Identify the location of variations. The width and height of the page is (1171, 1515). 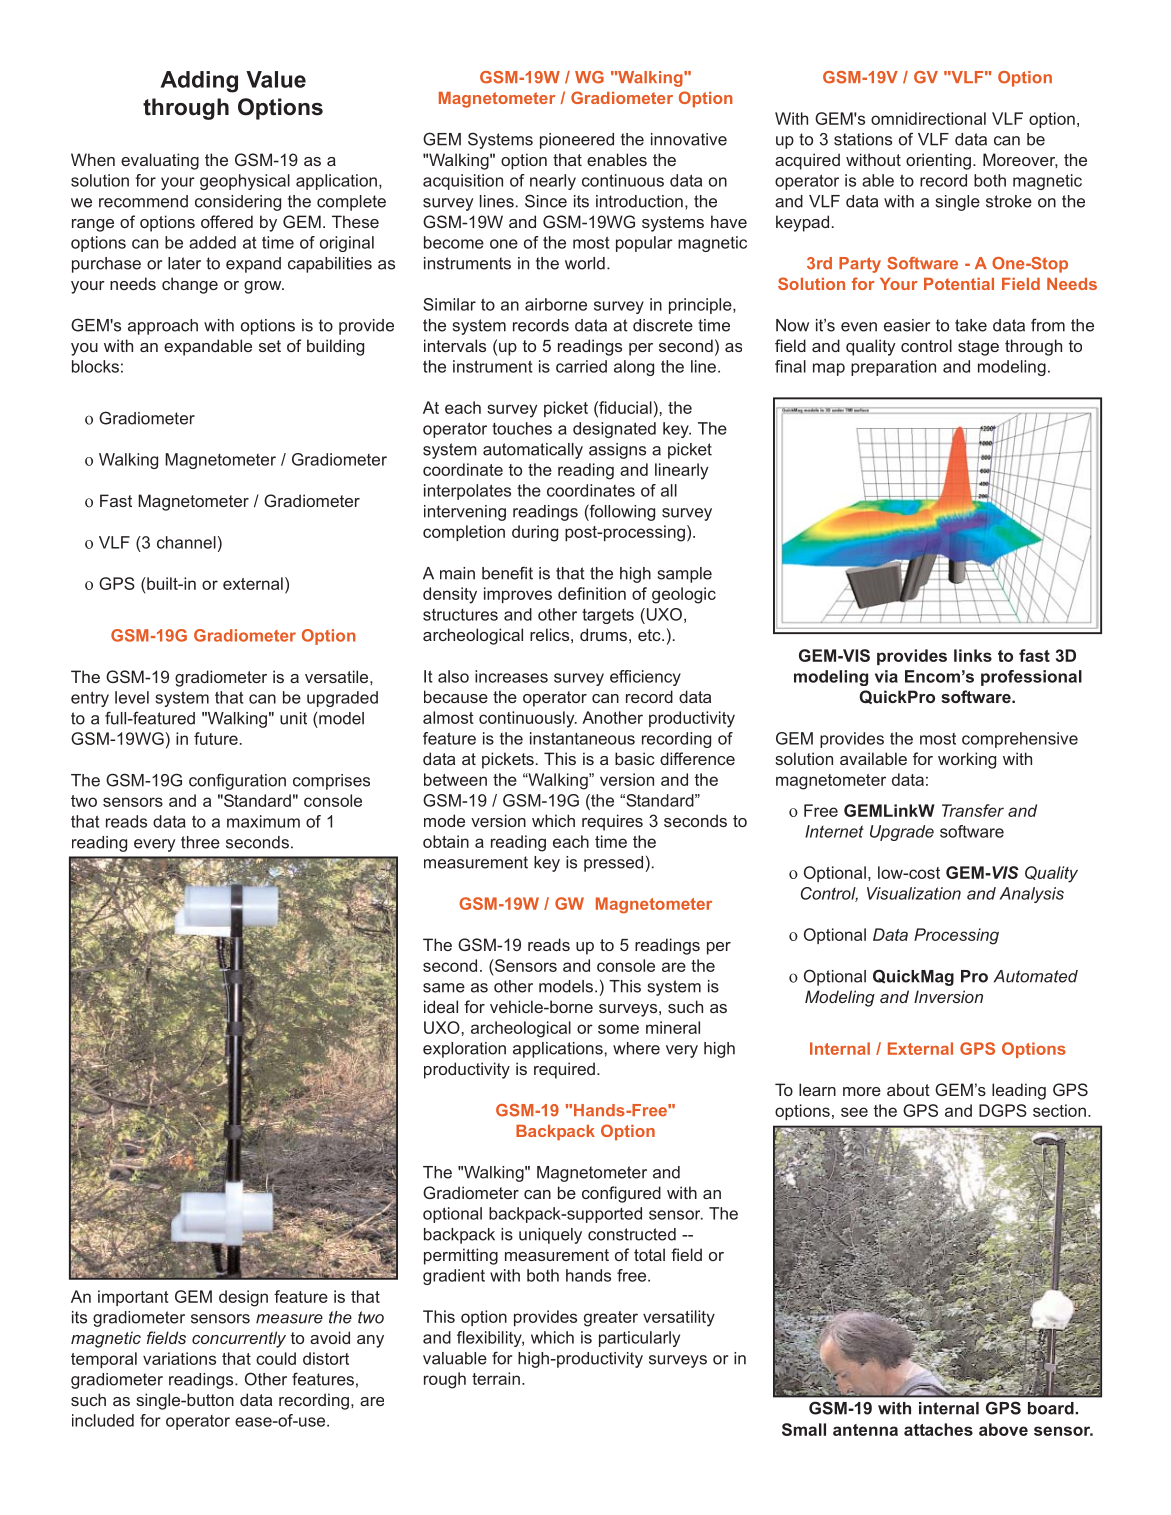
(179, 1358).
